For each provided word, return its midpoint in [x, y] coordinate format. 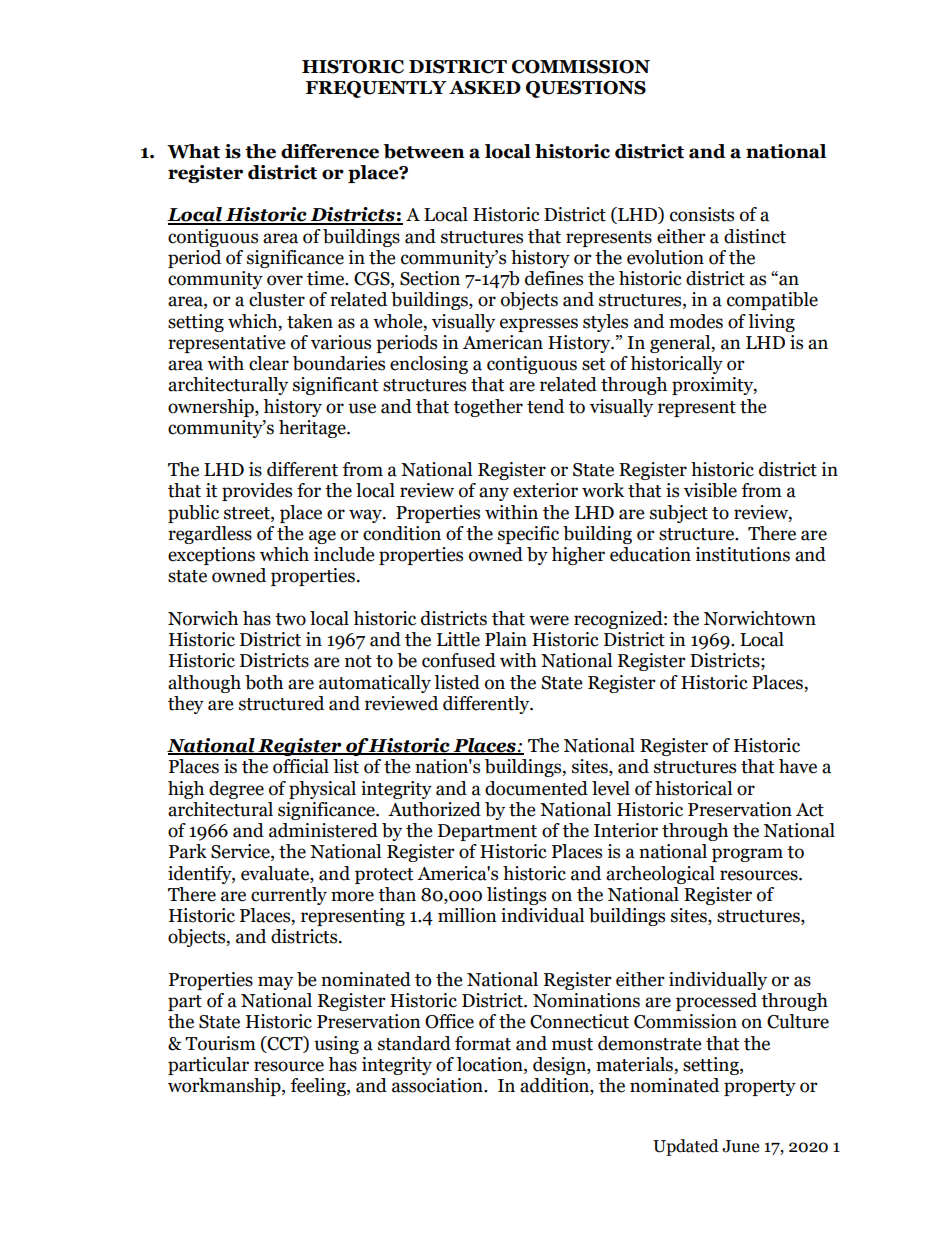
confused [459, 660]
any [494, 494]
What [193, 151]
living [771, 323]
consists [702, 214]
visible [710, 490]
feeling [319, 1087]
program [747, 855]
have [798, 766]
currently [289, 896]
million [467, 915]
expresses [539, 325]
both [264, 682]
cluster [277, 299]
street [248, 513]
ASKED [485, 88]
